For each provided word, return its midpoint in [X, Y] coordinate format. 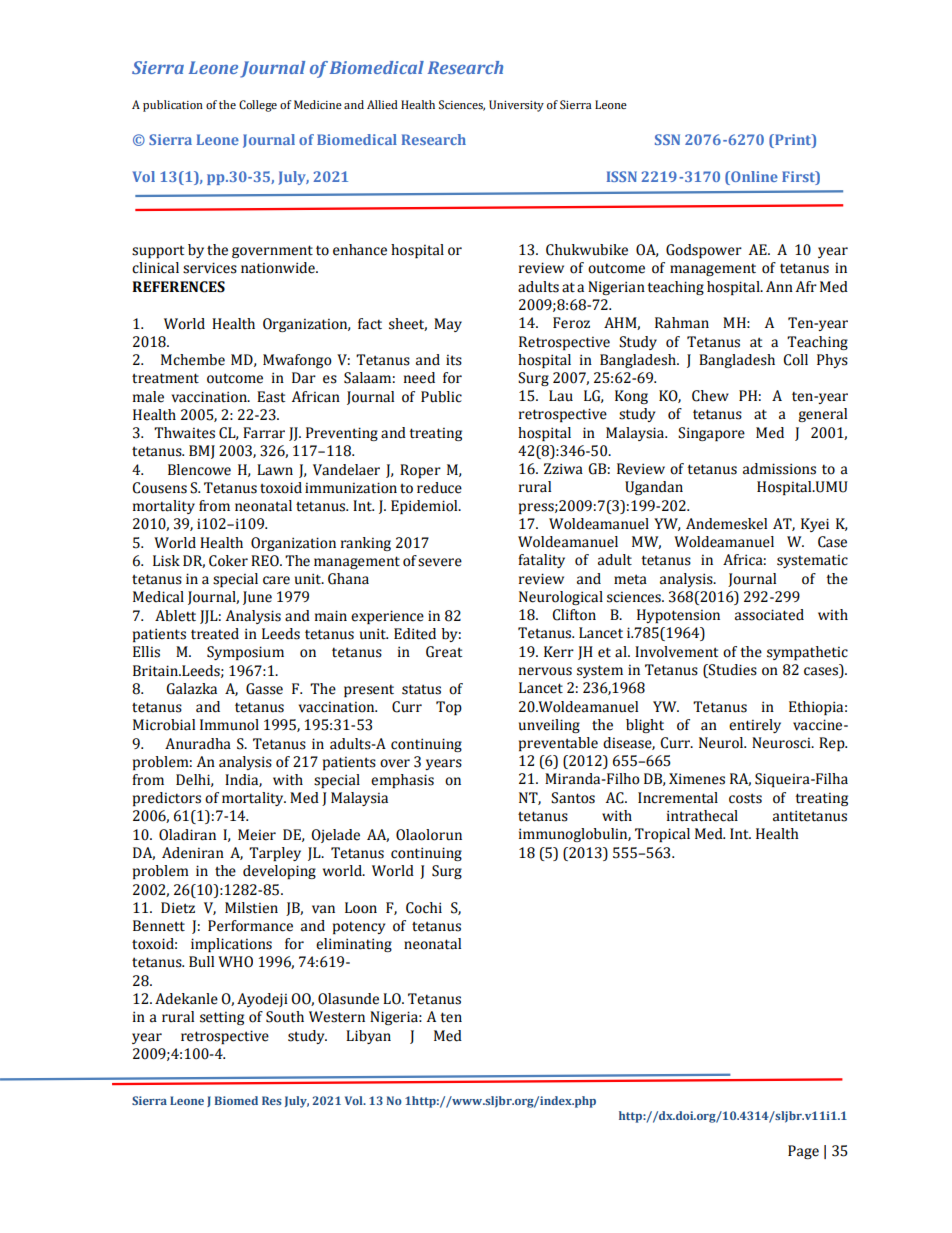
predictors [167, 799]
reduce [439, 488]
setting [222, 1018]
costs [745, 798]
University [516, 106]
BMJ [202, 452]
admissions [779, 469]
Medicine [318, 104]
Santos [573, 798]
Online [753, 176]
